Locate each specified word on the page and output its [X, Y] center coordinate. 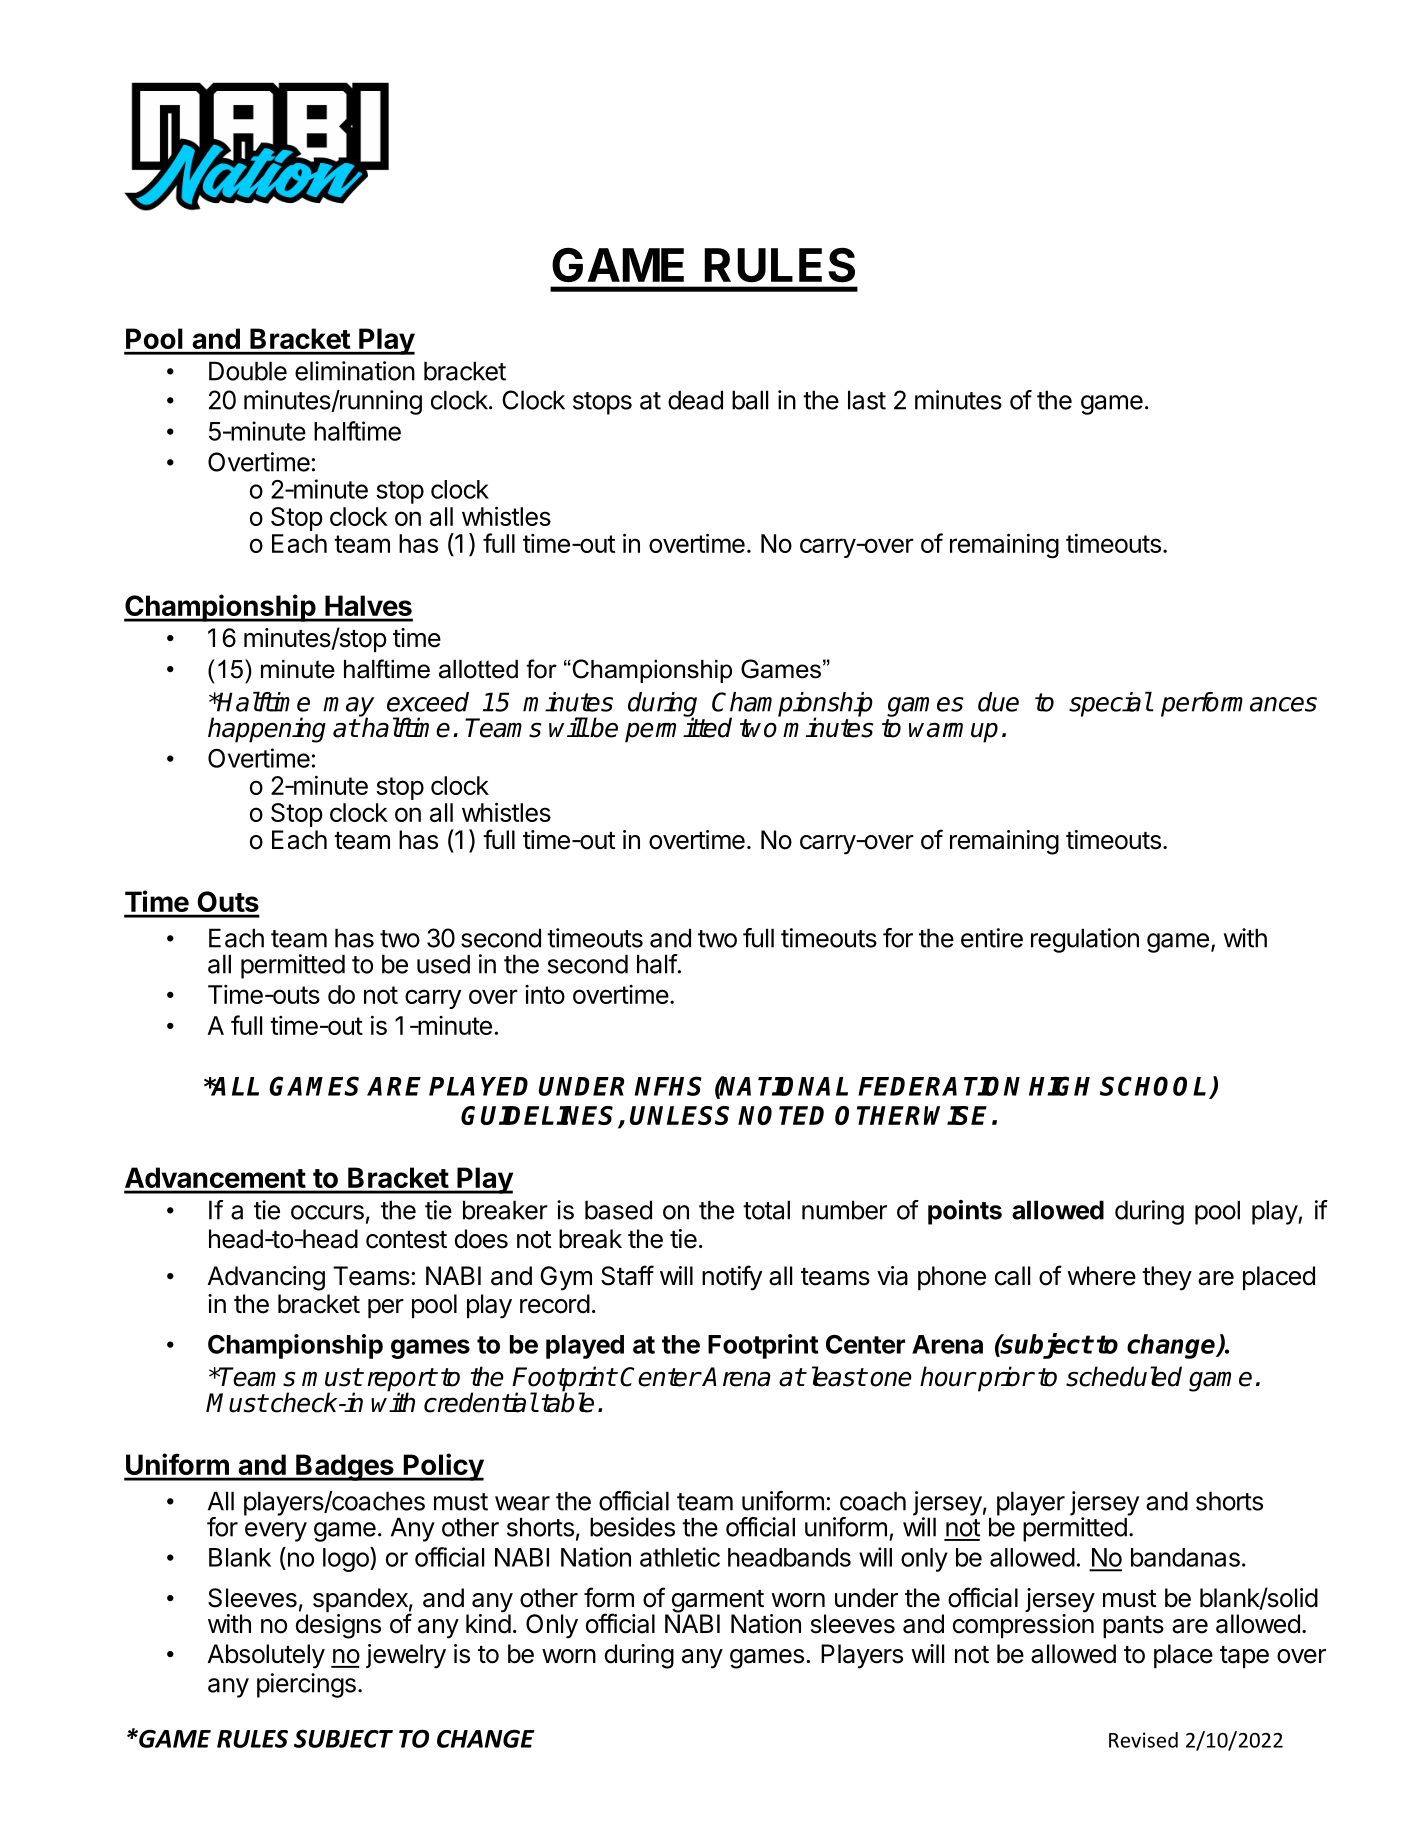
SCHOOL [1153, 1086]
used [443, 964]
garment [718, 1602]
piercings [306, 1685]
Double [248, 371]
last [867, 400]
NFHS [668, 1086]
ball [750, 400]
